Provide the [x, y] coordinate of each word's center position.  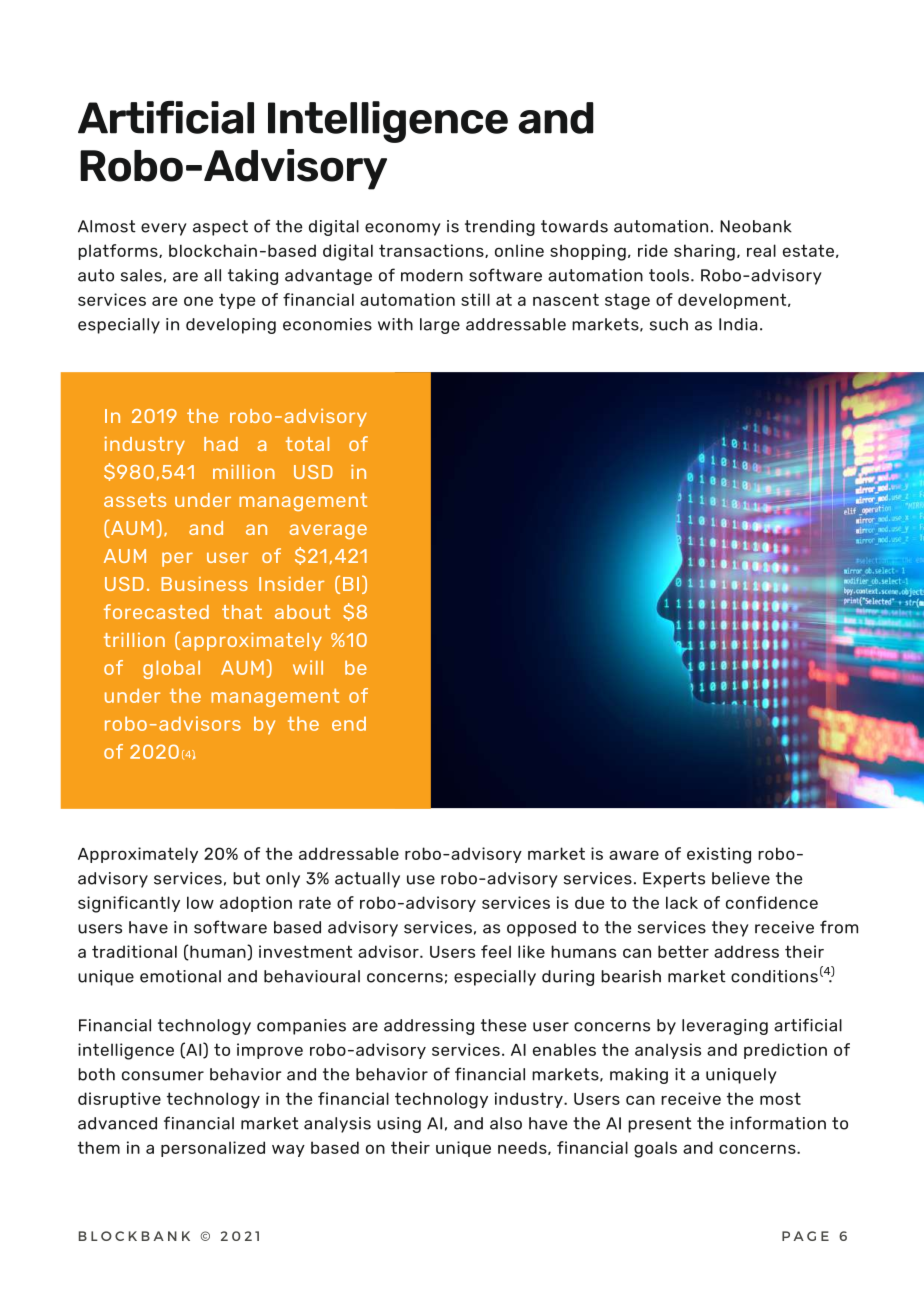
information [778, 1123]
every [164, 229]
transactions [432, 251]
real [761, 250]
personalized [213, 1149]
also [506, 1123]
